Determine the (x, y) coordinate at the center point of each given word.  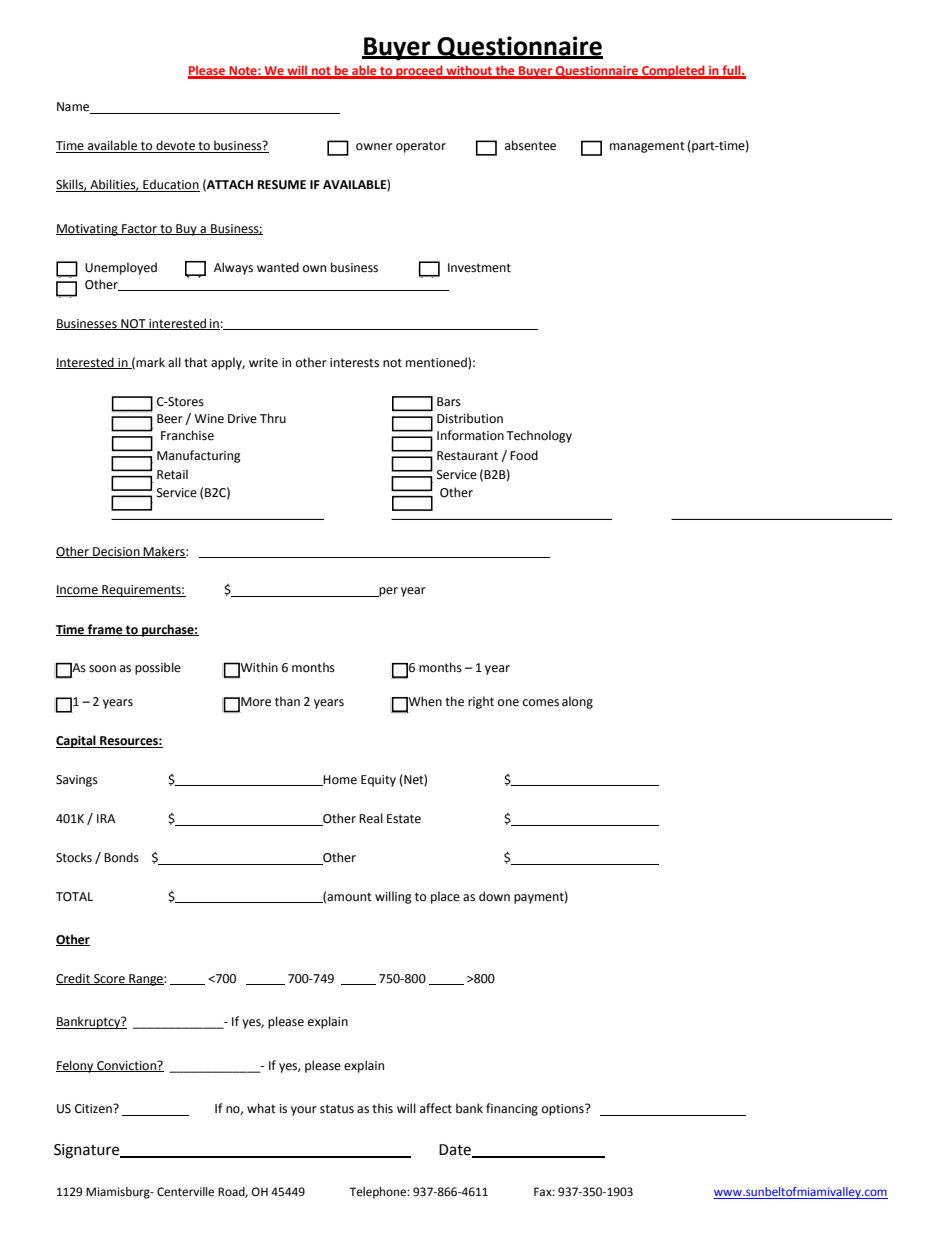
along (577, 702)
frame (105, 630)
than (287, 701)
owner (374, 147)
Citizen (94, 1109)
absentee (530, 145)
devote (175, 146)
